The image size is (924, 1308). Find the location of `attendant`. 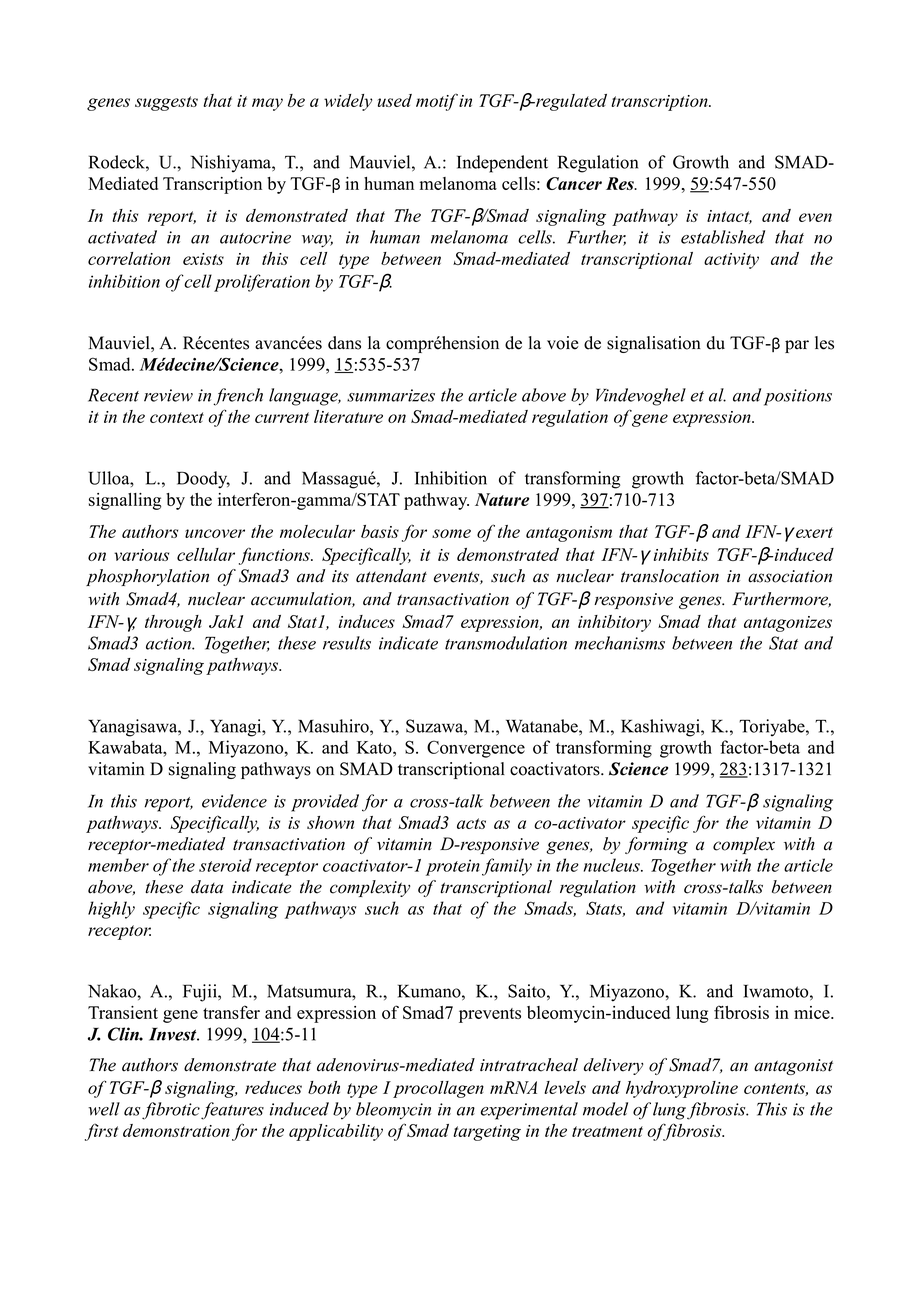

attendant is located at coordinates (391, 576).
